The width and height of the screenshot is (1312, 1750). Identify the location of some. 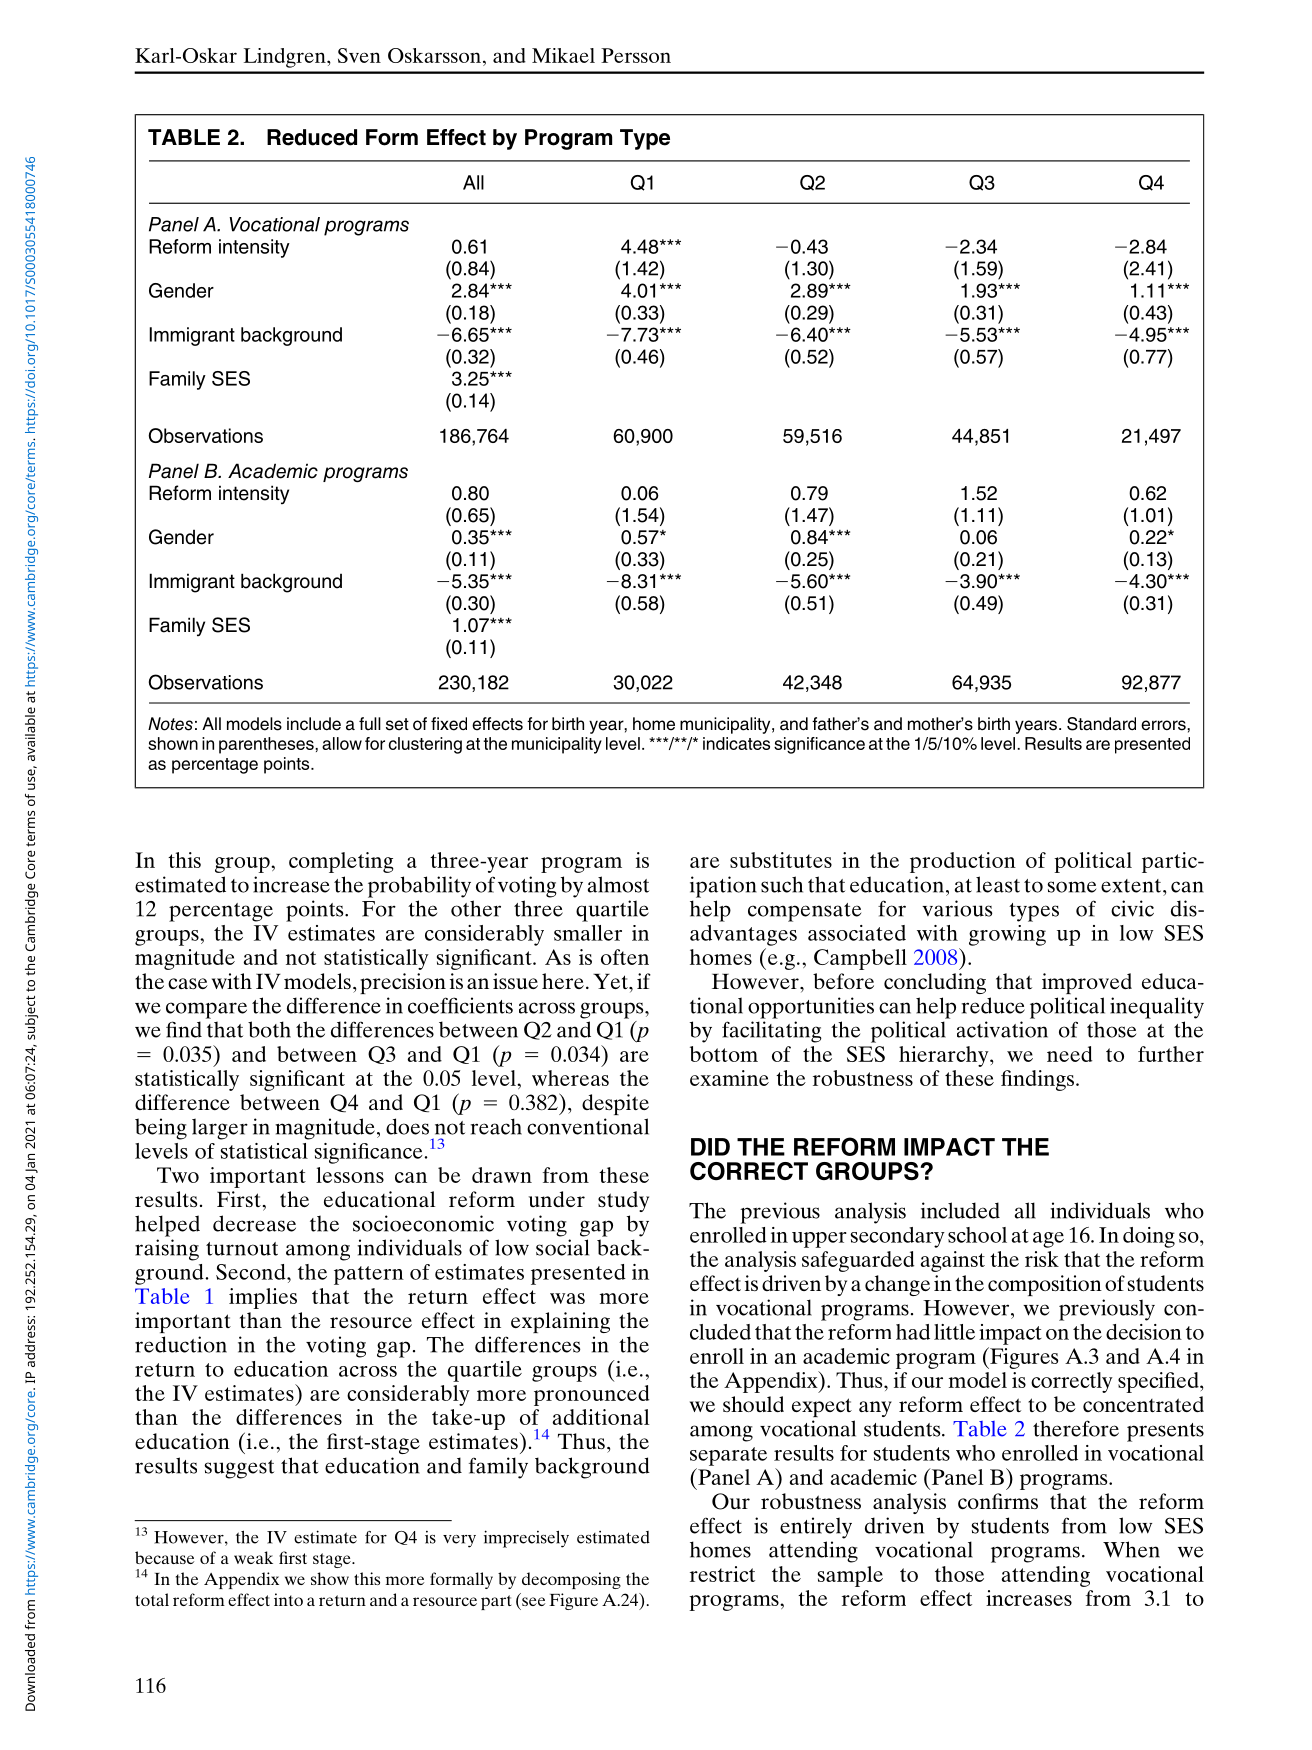
(1071, 887).
